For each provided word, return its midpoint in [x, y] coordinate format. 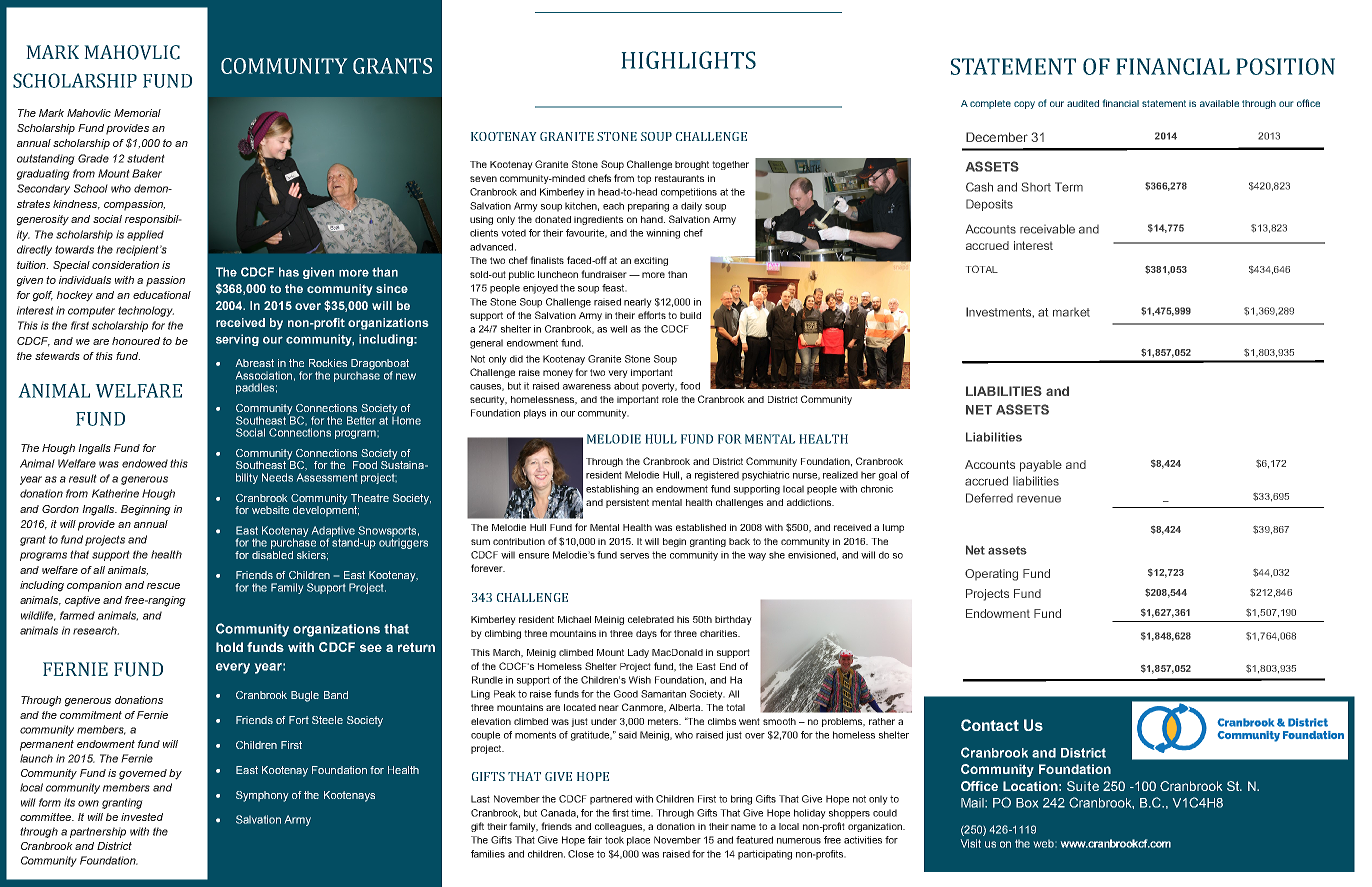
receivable [1047, 229]
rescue [163, 586]
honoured [136, 341]
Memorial [137, 113]
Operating [991, 575]
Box [1027, 803]
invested [142, 817]
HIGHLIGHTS [688, 60]
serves [634, 556]
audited [1083, 103]
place [638, 841]
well [618, 329]
